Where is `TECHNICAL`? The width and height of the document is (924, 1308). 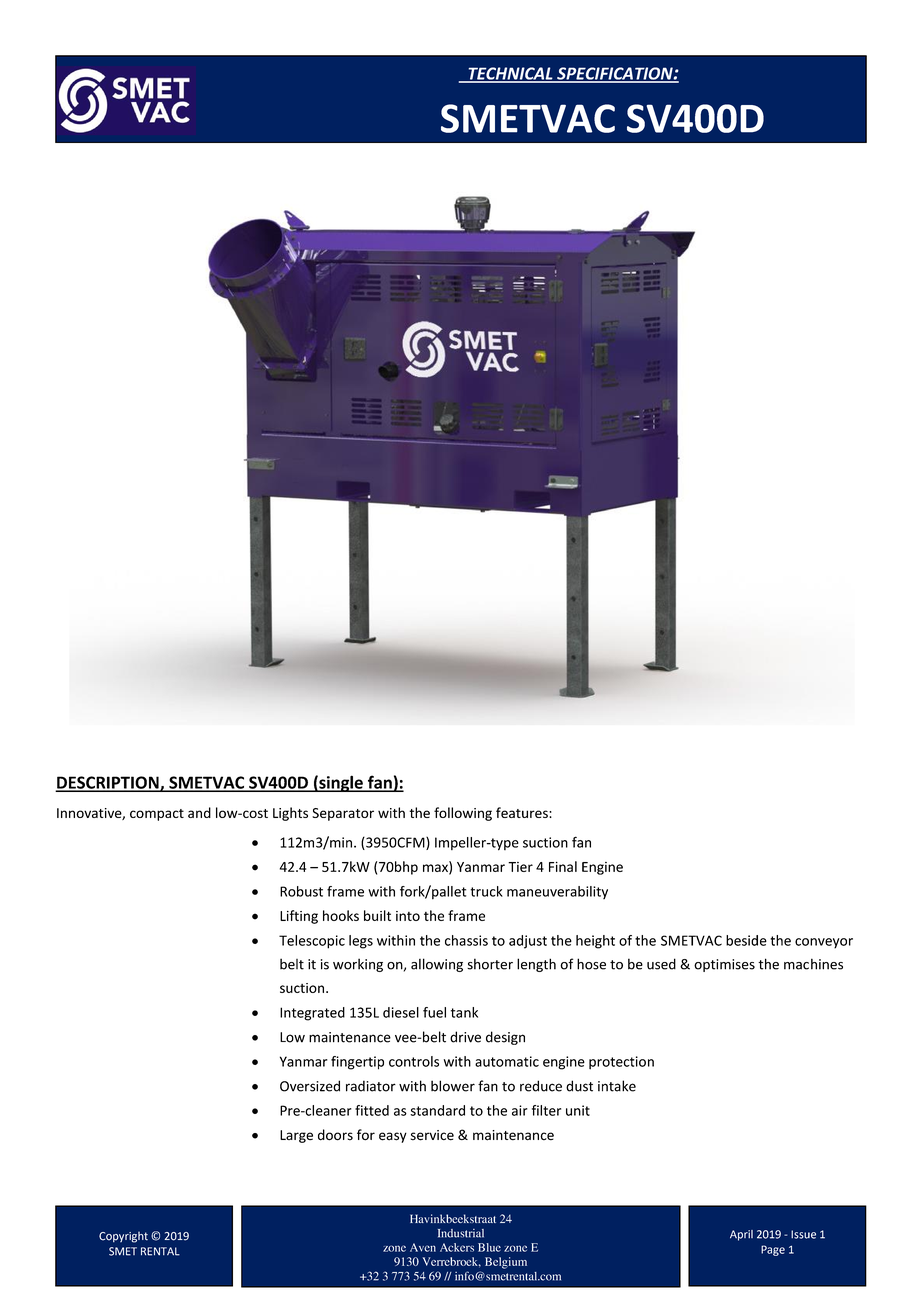
TECHNICAL is located at coordinates (510, 74).
